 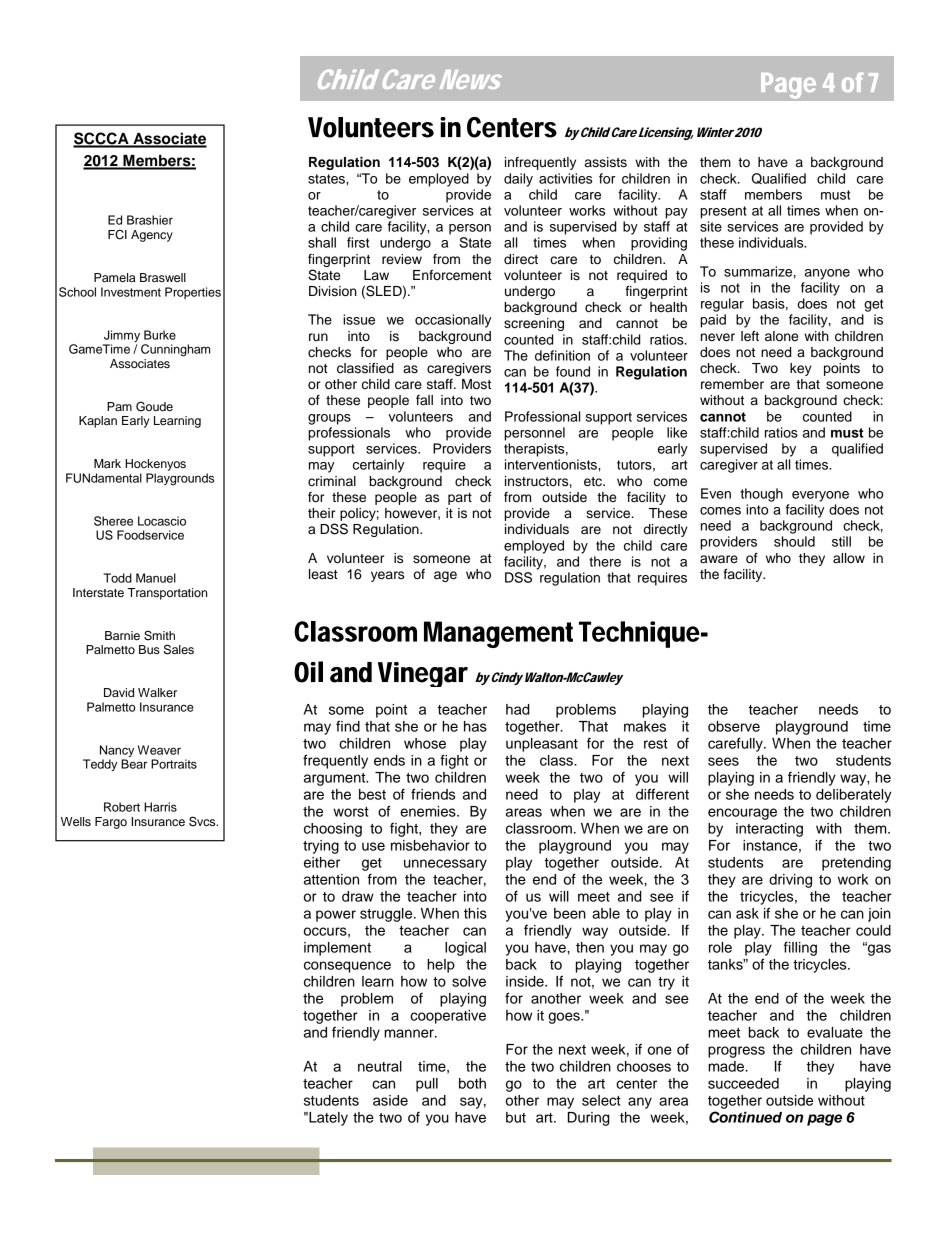 I want to click on Harris, so click(x=160, y=807).
